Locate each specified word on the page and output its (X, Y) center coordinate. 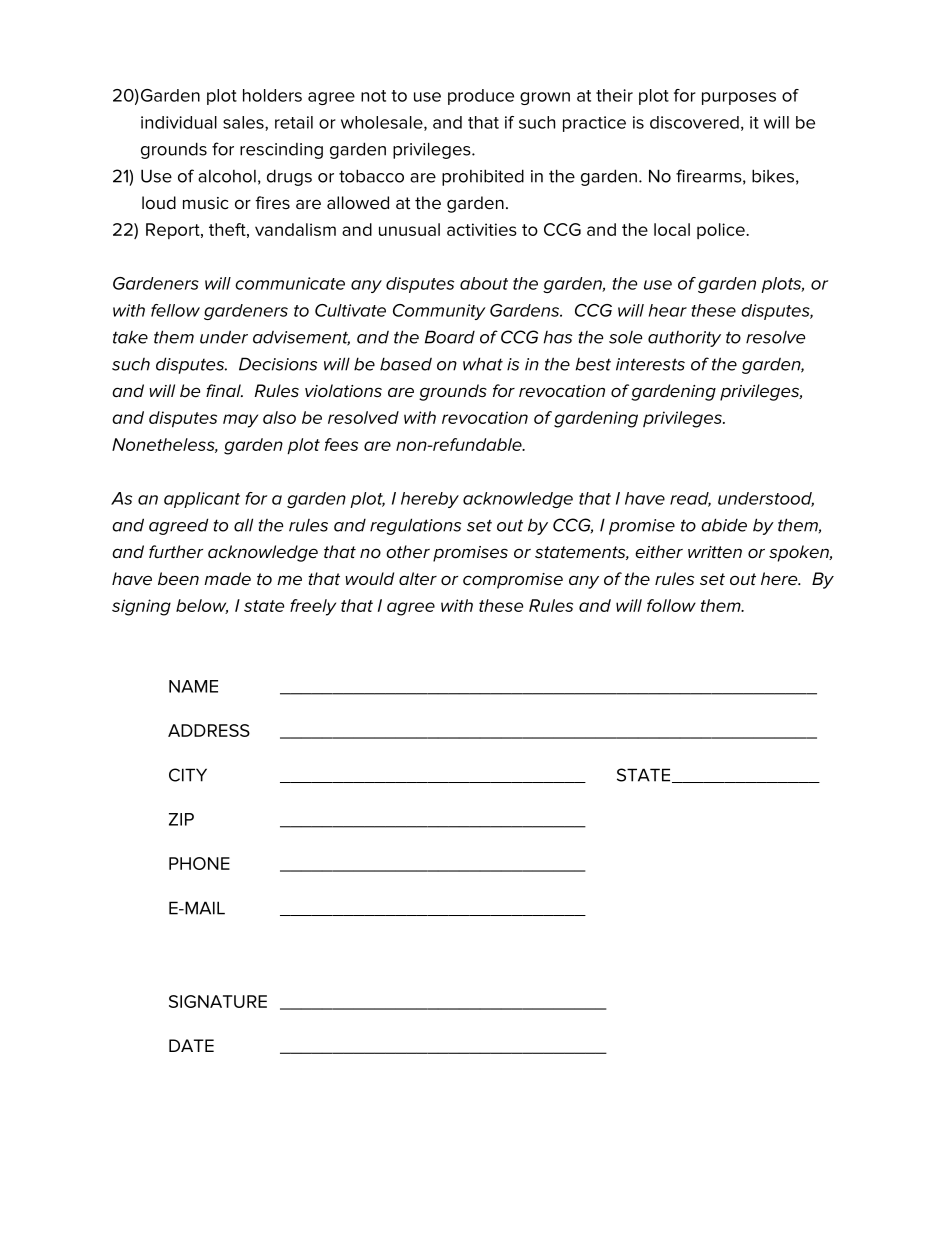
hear (668, 310)
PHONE (199, 863)
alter (418, 579)
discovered (694, 122)
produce (481, 97)
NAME (193, 686)
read (690, 499)
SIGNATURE (218, 1001)
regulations (415, 526)
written (715, 552)
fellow (175, 310)
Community (439, 312)
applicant (202, 500)
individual (179, 122)
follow (671, 605)
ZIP (181, 819)
